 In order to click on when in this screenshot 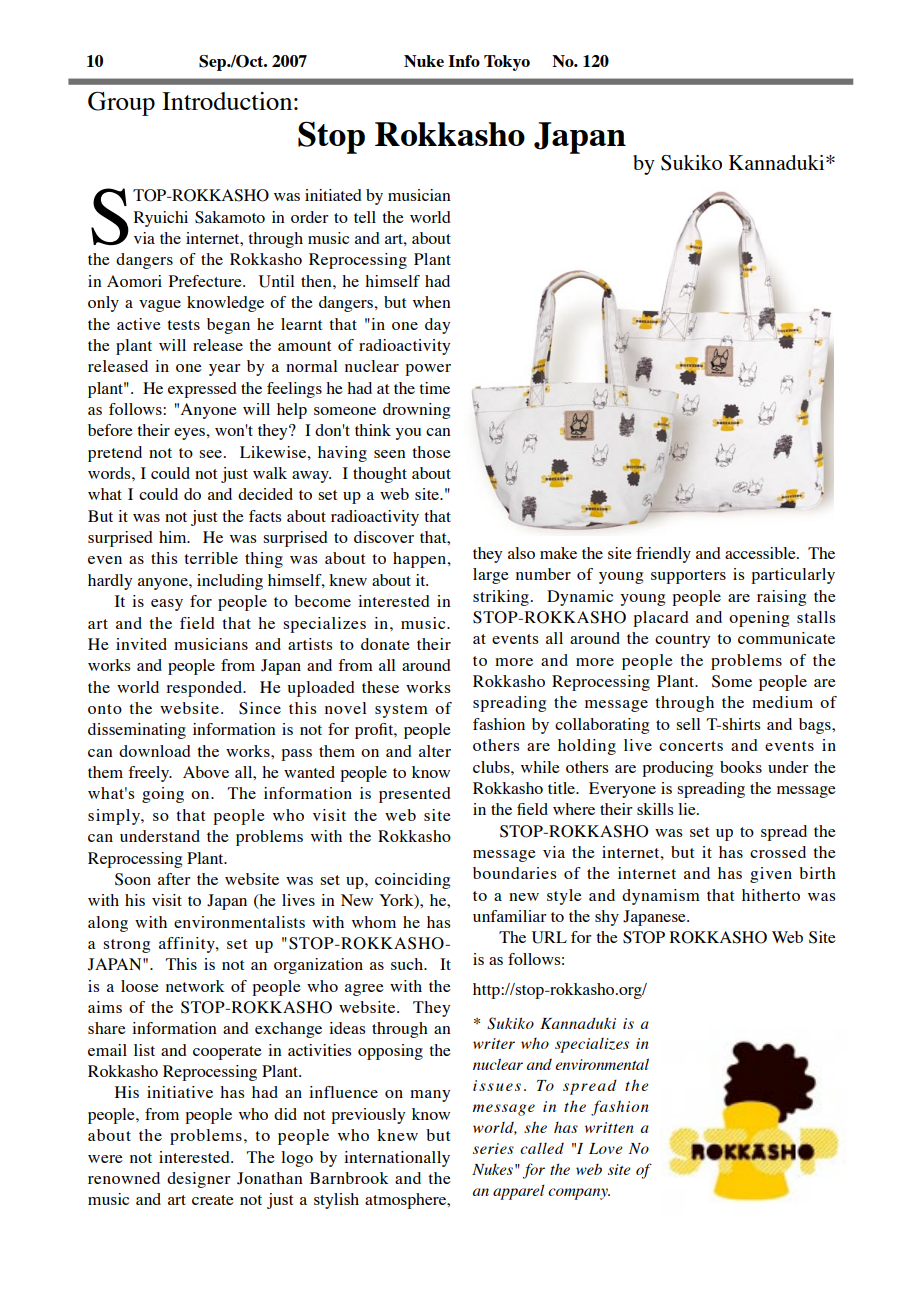, I will do `click(432, 302)`.
